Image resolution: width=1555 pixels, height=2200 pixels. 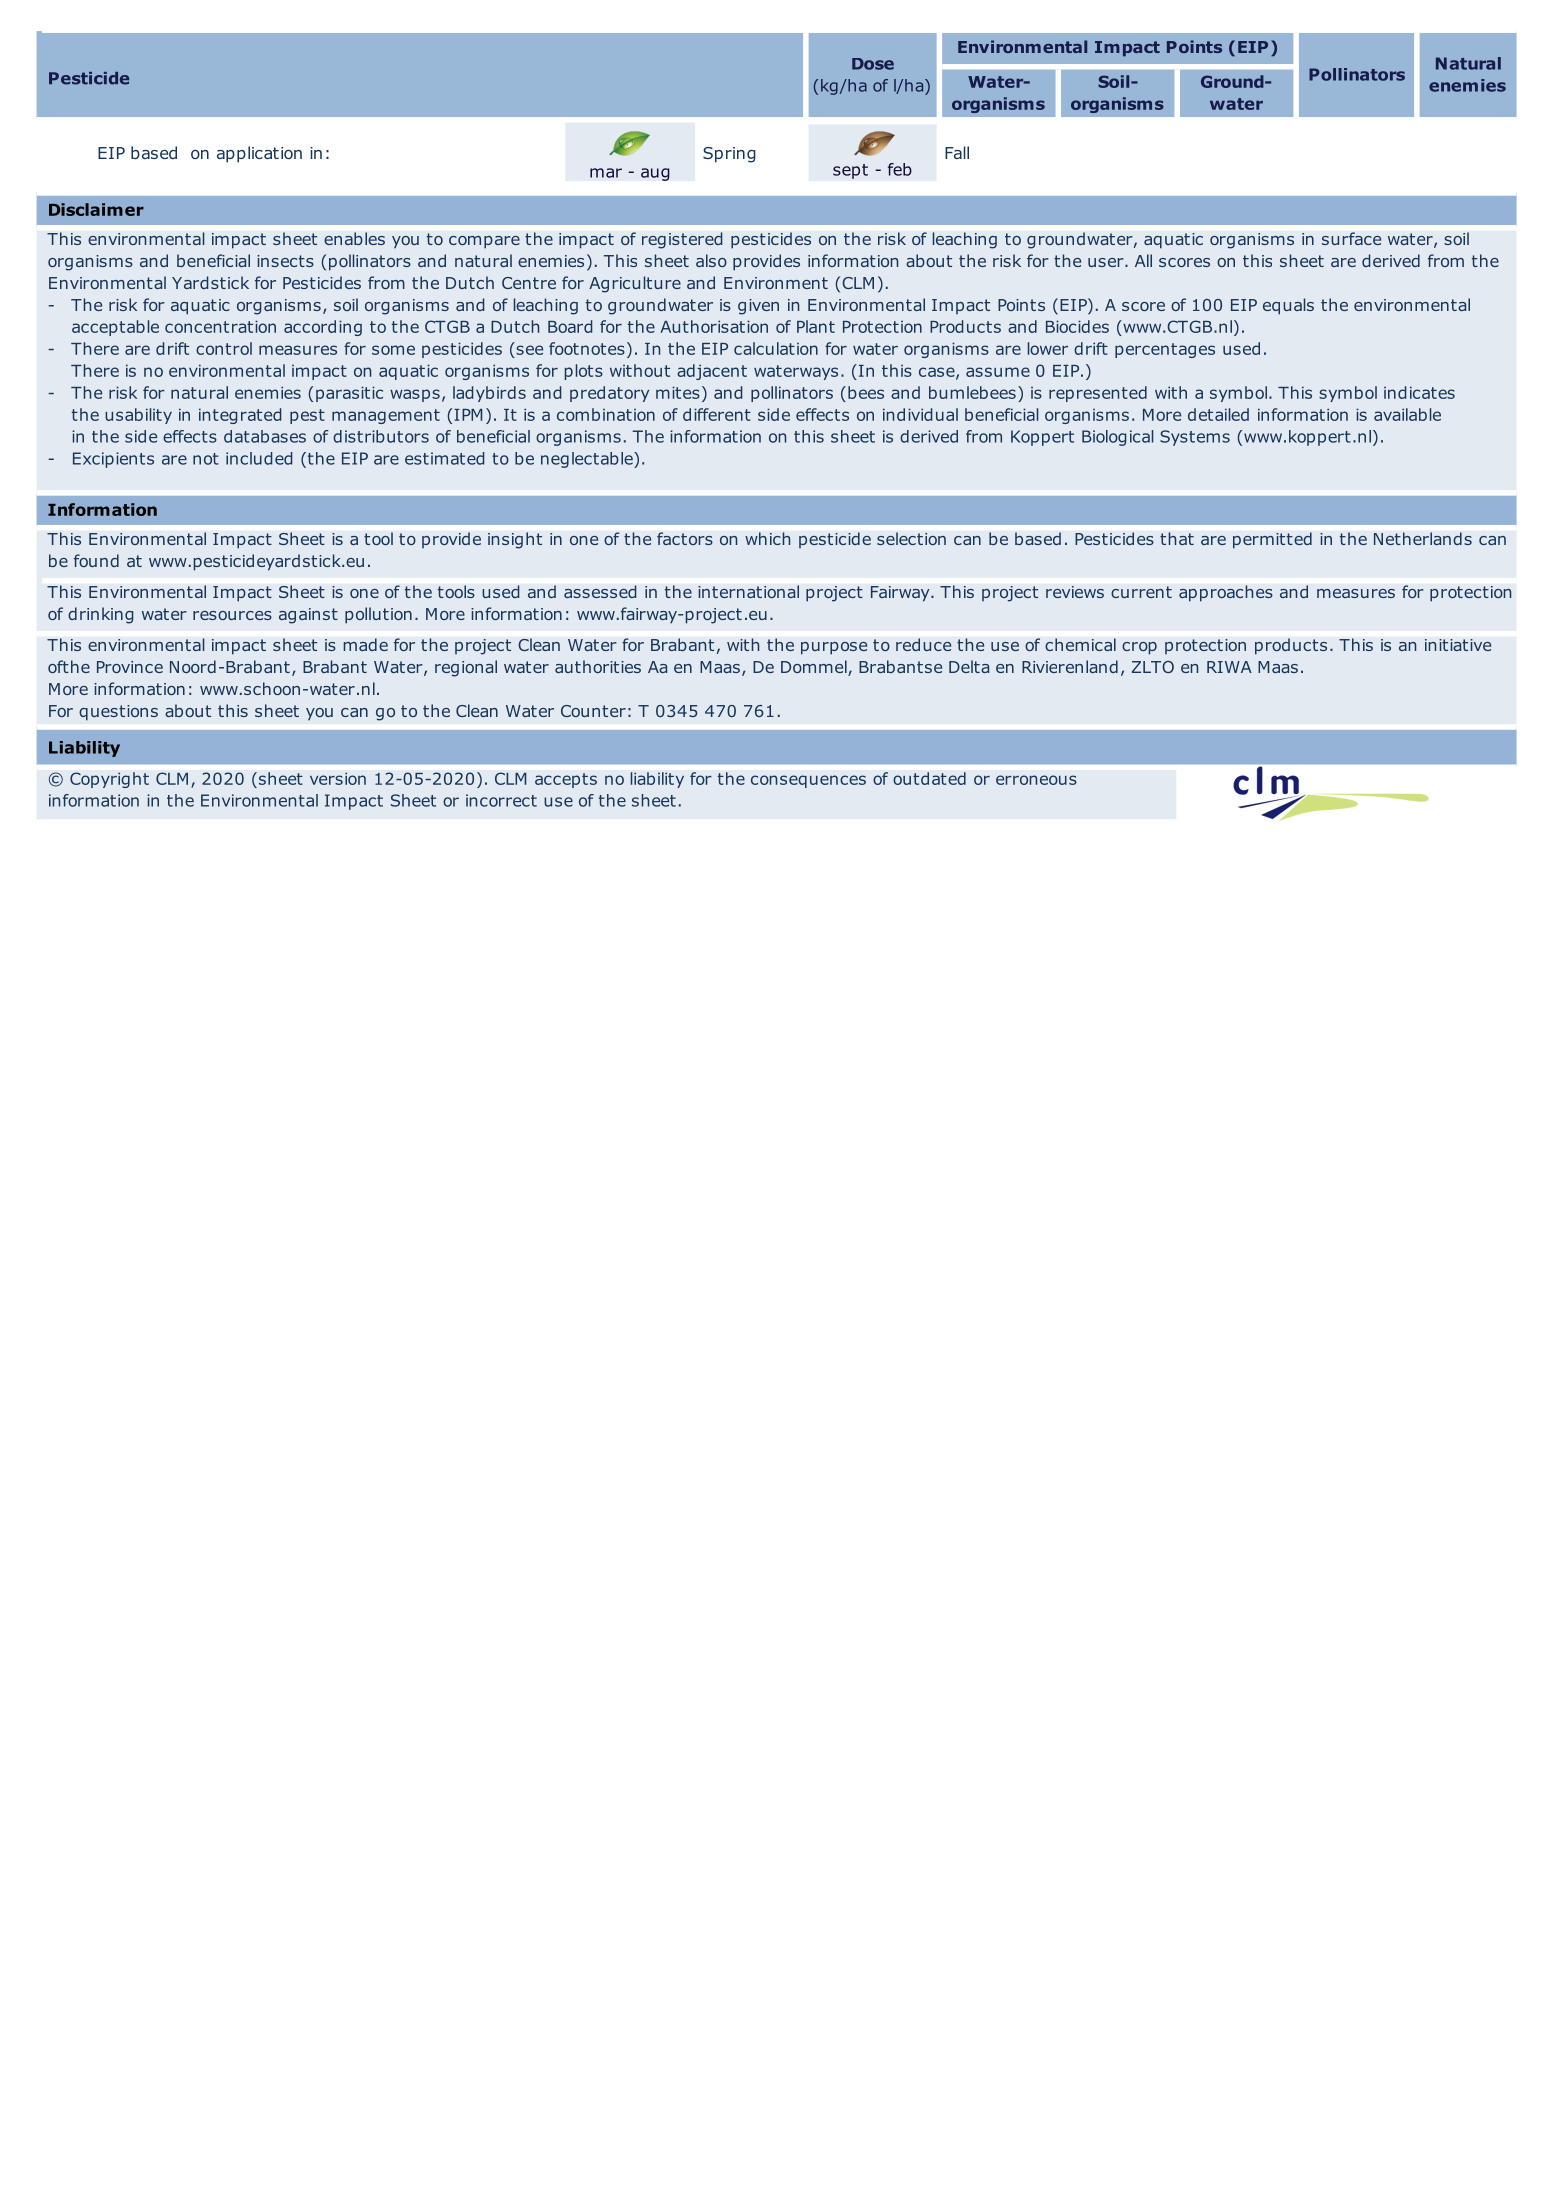 What do you see at coordinates (1195, 438) in the image?
I see `Systems` at bounding box center [1195, 438].
